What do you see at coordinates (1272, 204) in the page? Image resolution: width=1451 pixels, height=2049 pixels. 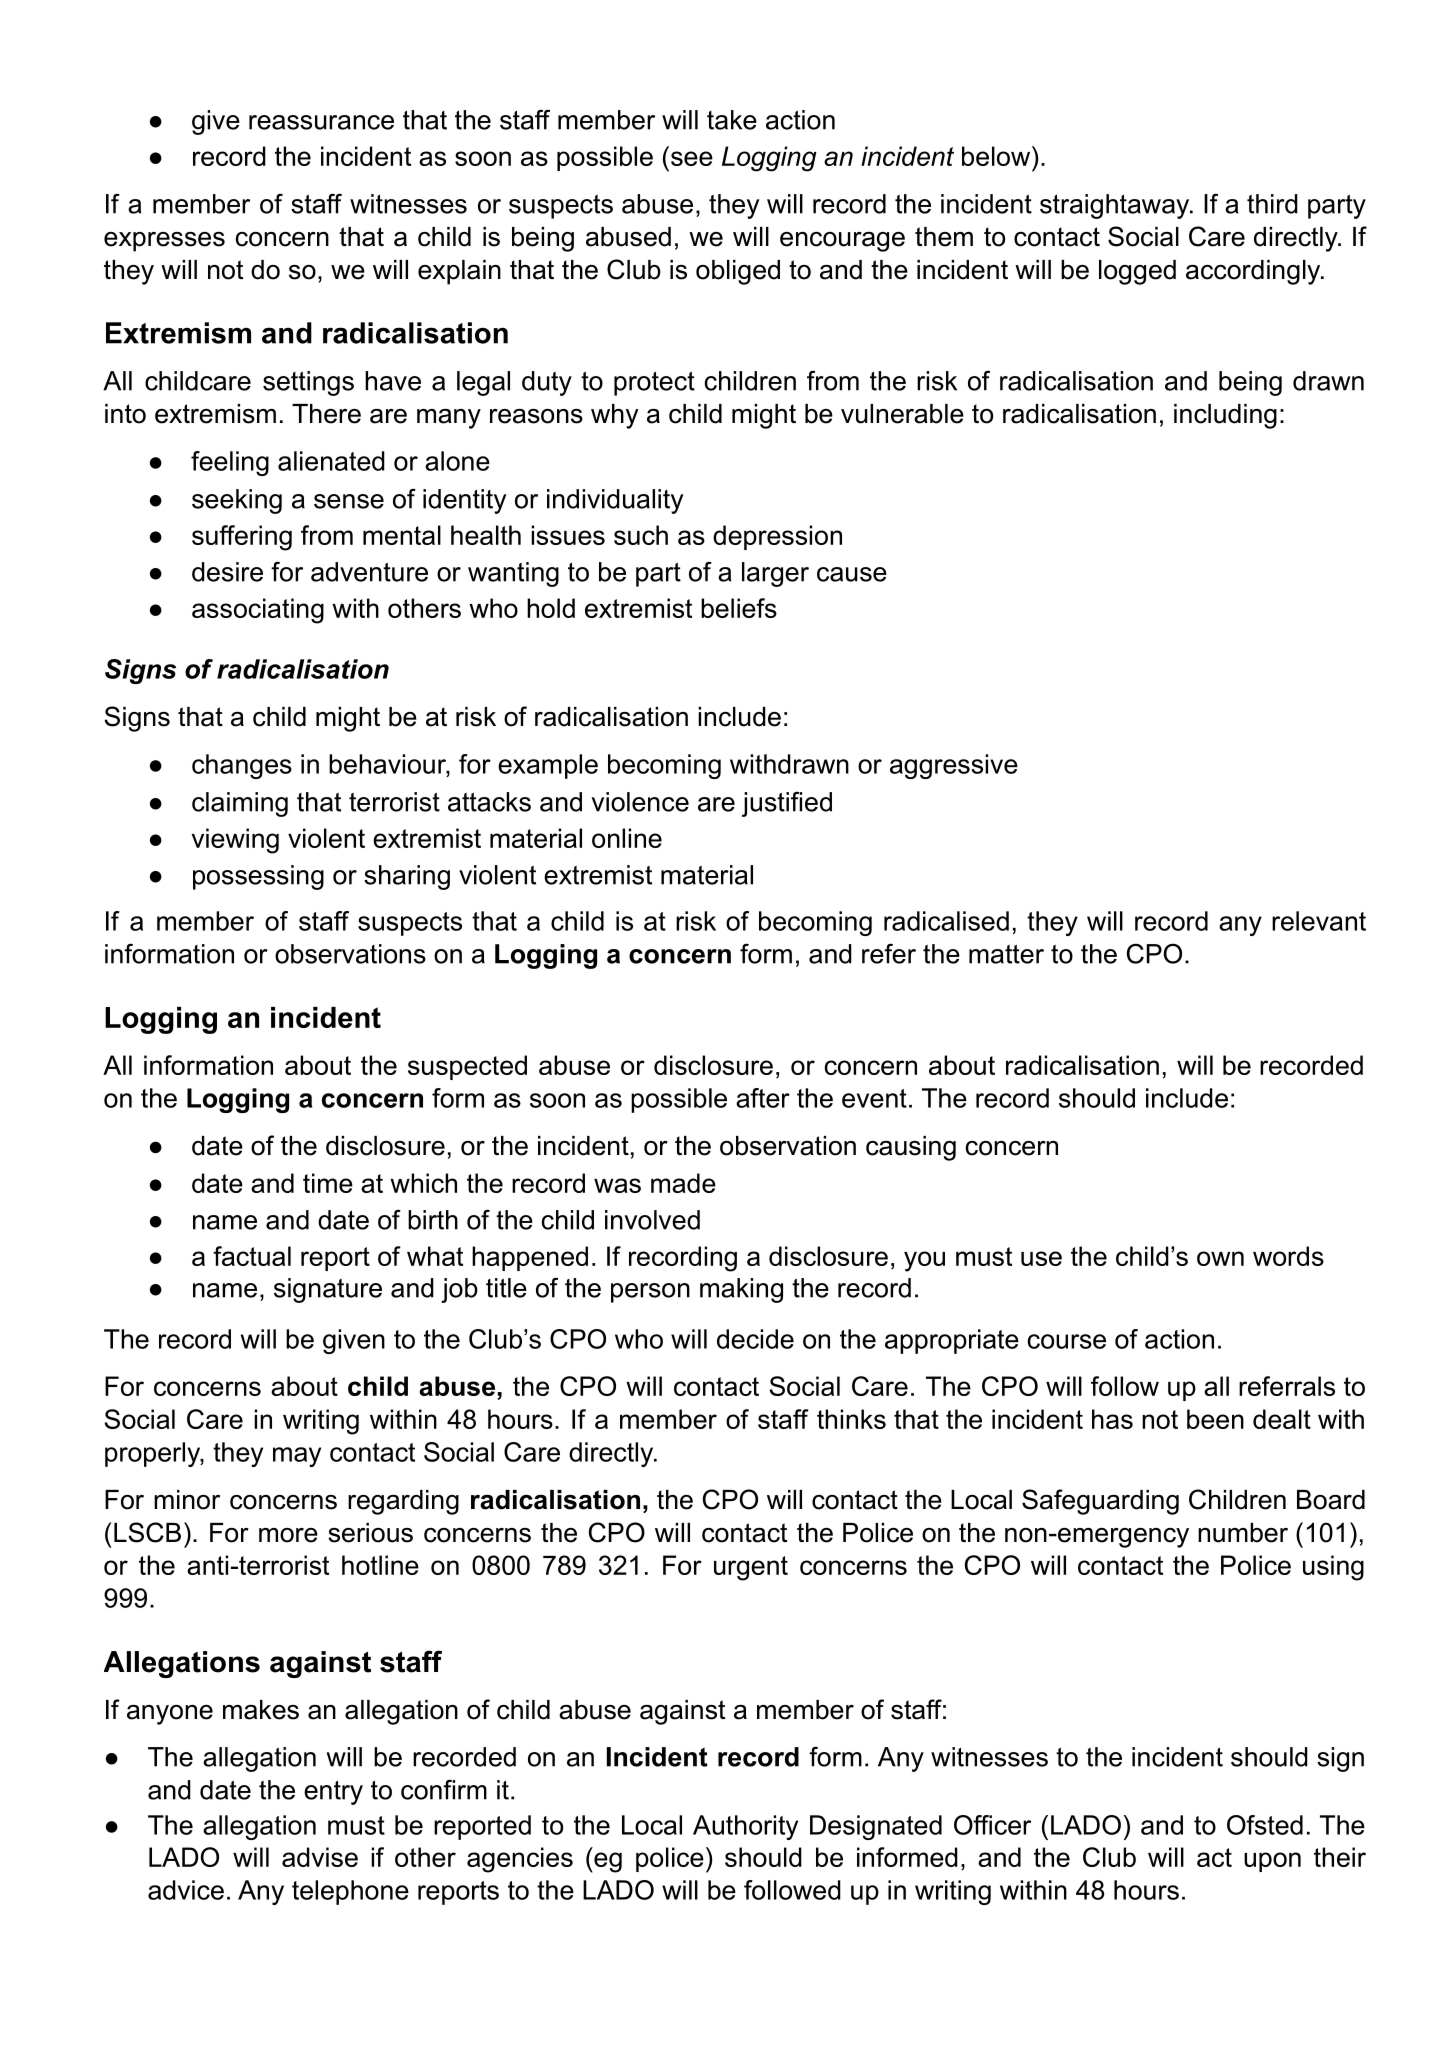 I see `third` at bounding box center [1272, 204].
